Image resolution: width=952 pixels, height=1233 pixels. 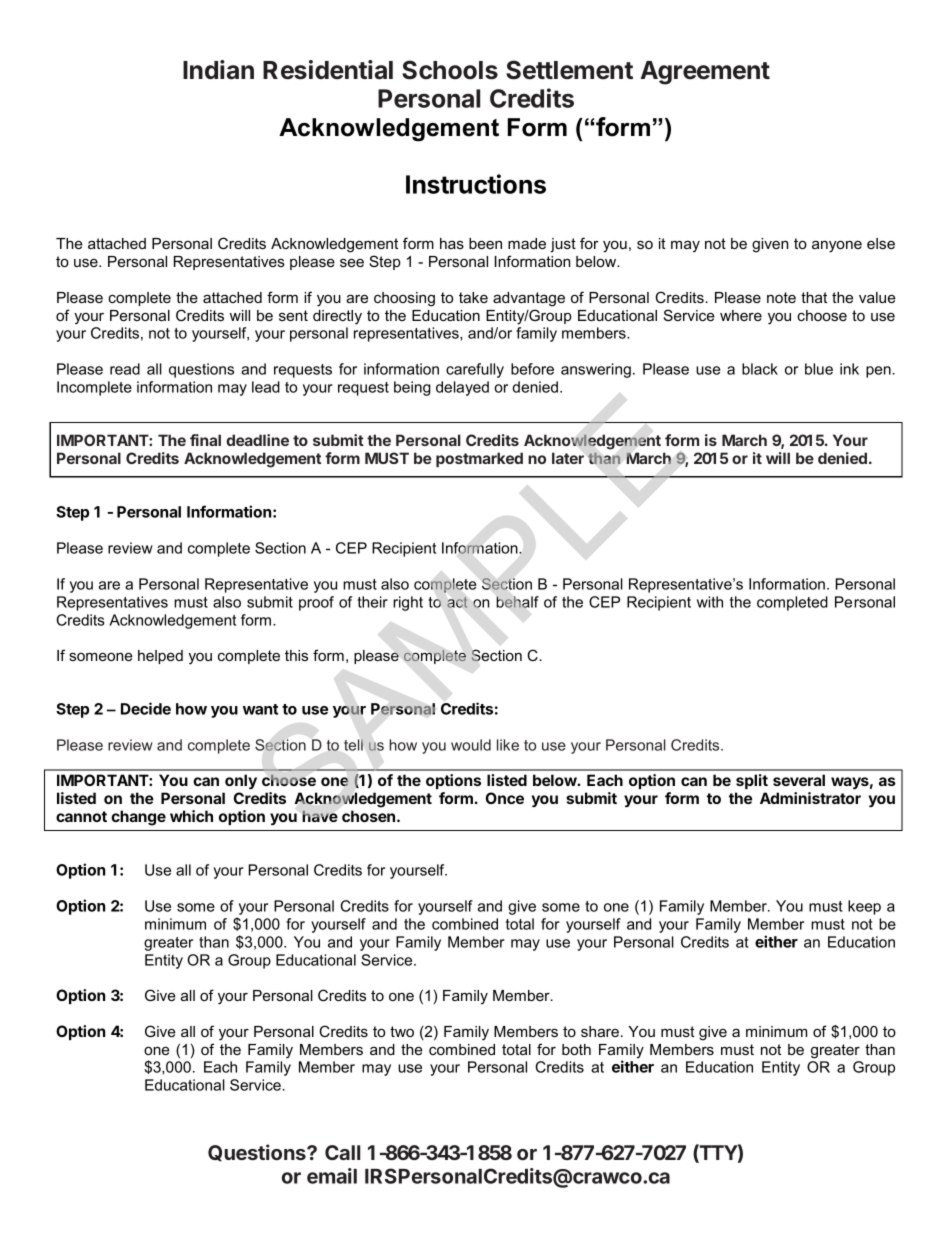 What do you see at coordinates (471, 745) in the screenshot?
I see `would` at bounding box center [471, 745].
